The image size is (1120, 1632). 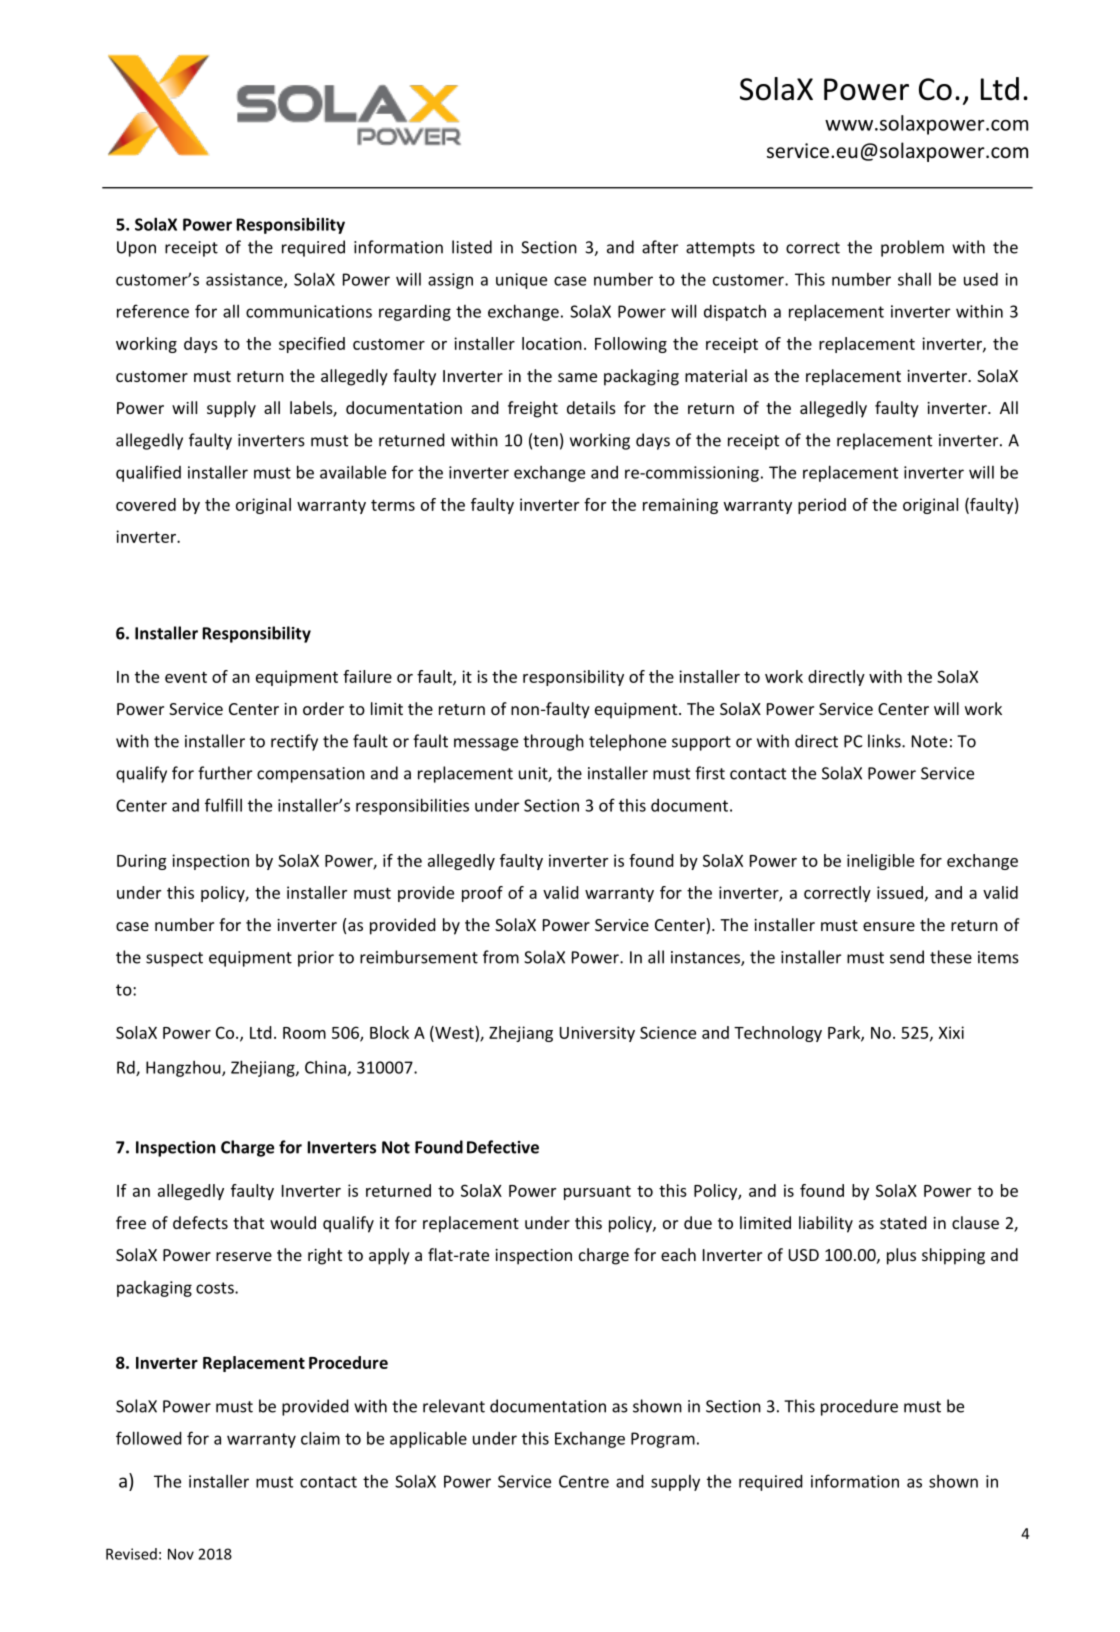 What do you see at coordinates (951, 1032) in the screenshot?
I see `Xixi` at bounding box center [951, 1032].
